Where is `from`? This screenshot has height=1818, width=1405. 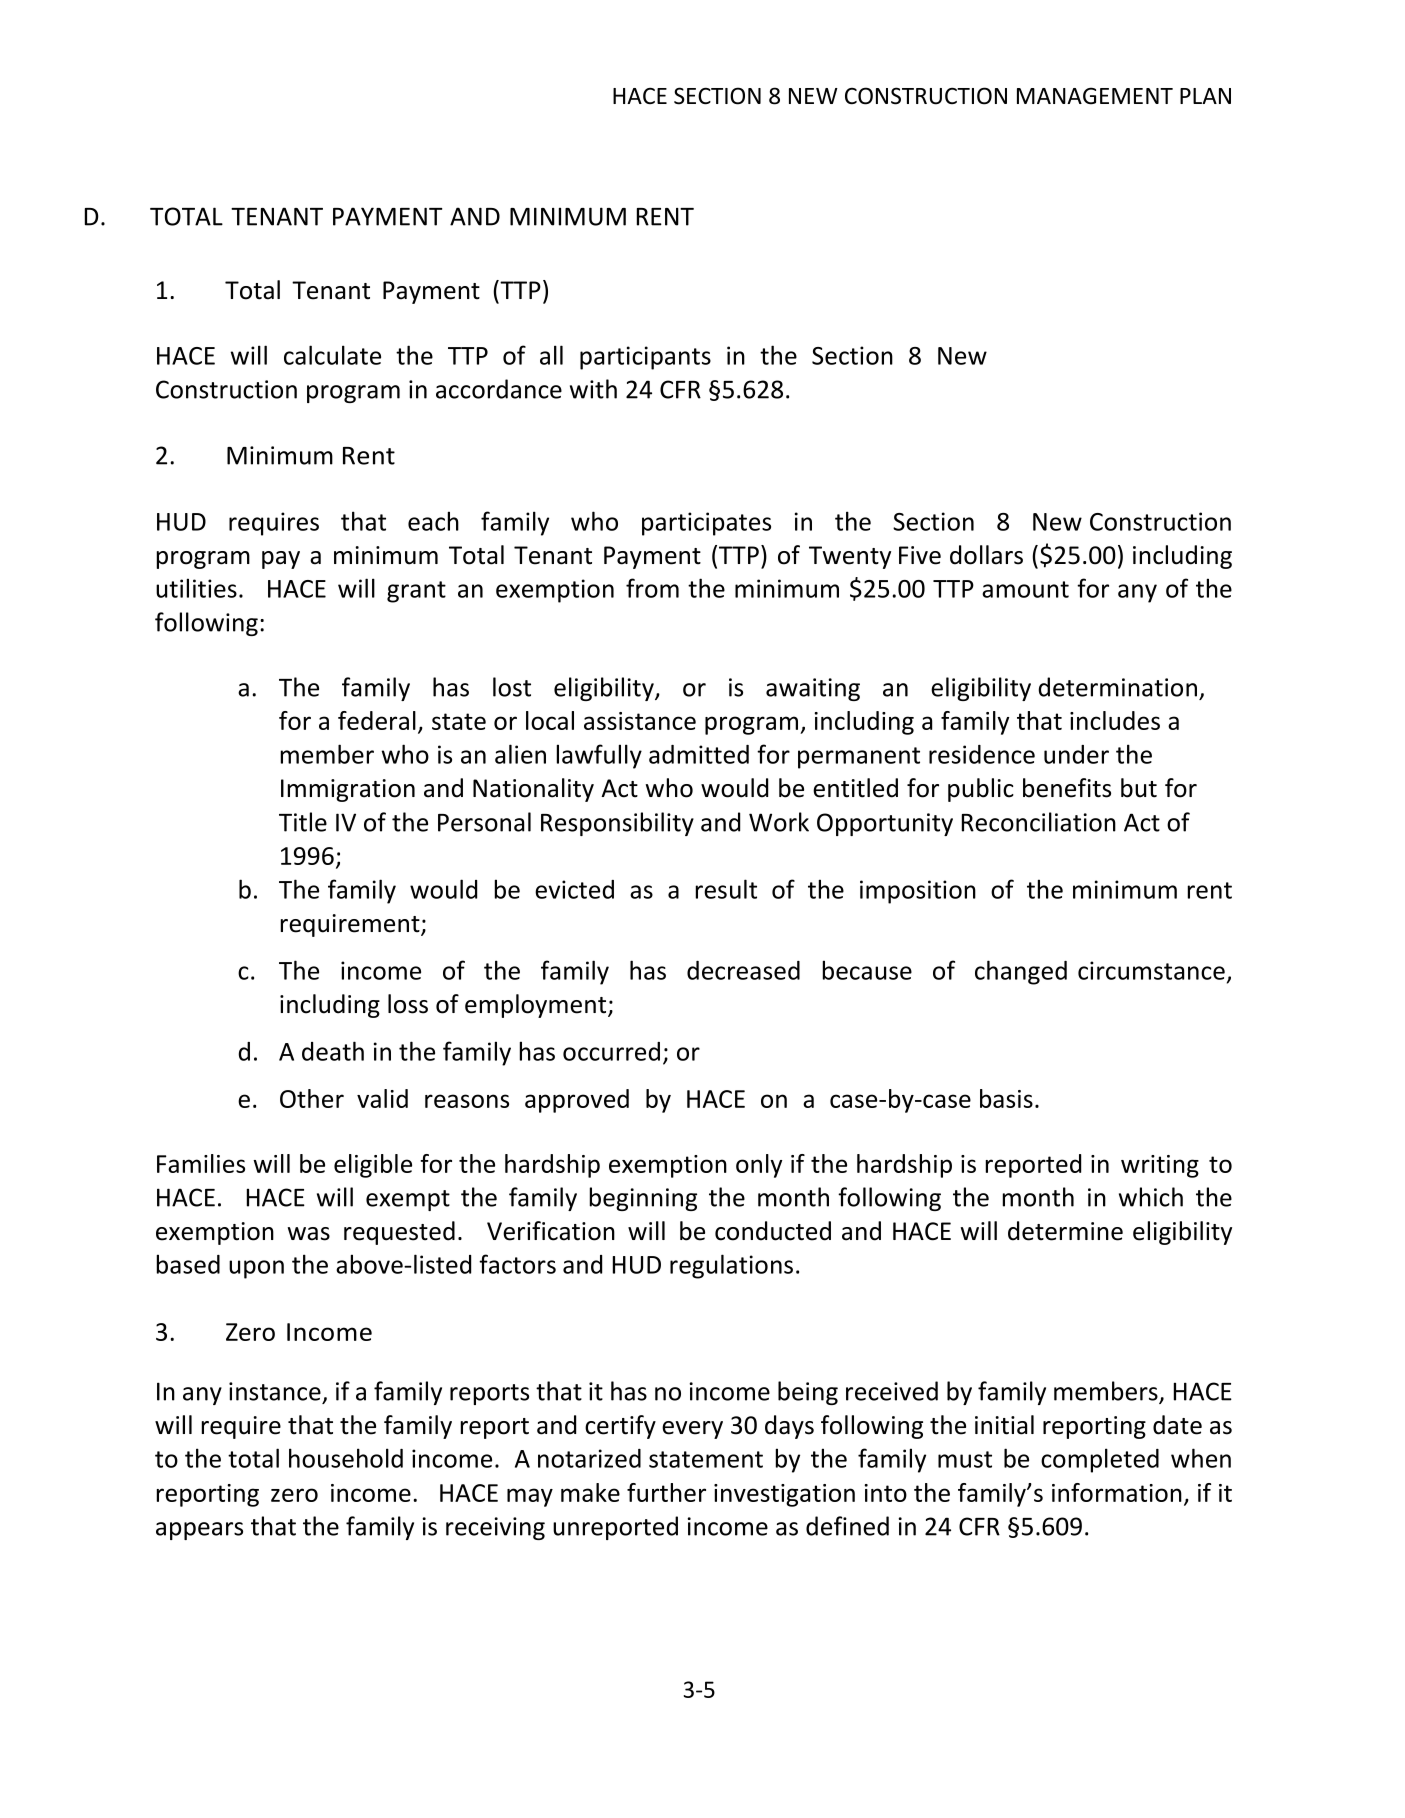 from is located at coordinates (652, 588).
